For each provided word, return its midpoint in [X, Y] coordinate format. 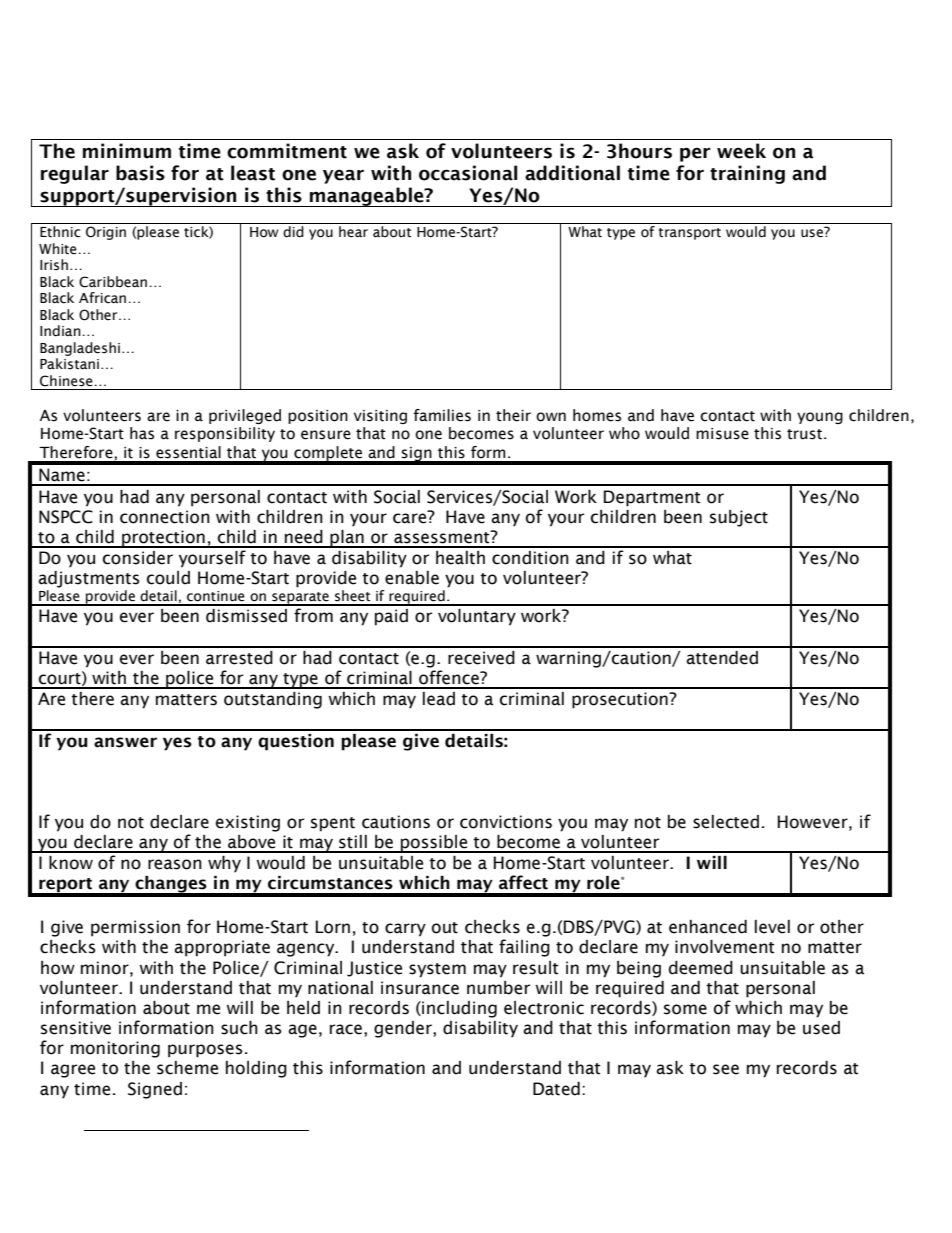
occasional [468, 173]
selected [726, 822]
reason [175, 864]
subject [739, 518]
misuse [722, 434]
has [142, 433]
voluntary [477, 617]
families [442, 415]
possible [434, 844]
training [747, 174]
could [168, 578]
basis [140, 173]
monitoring [115, 1049]
